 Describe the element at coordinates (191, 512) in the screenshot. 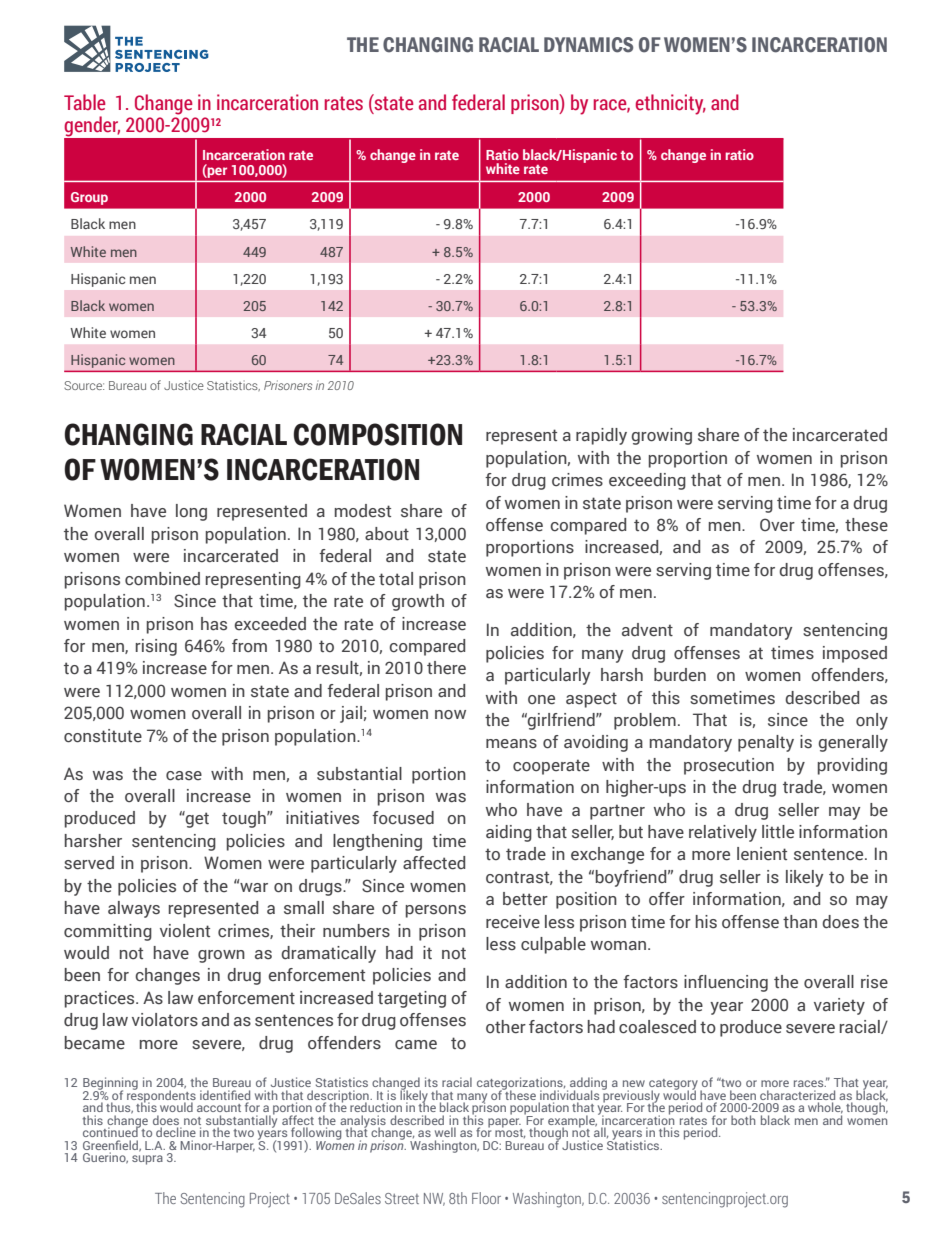

I see `long` at that location.
